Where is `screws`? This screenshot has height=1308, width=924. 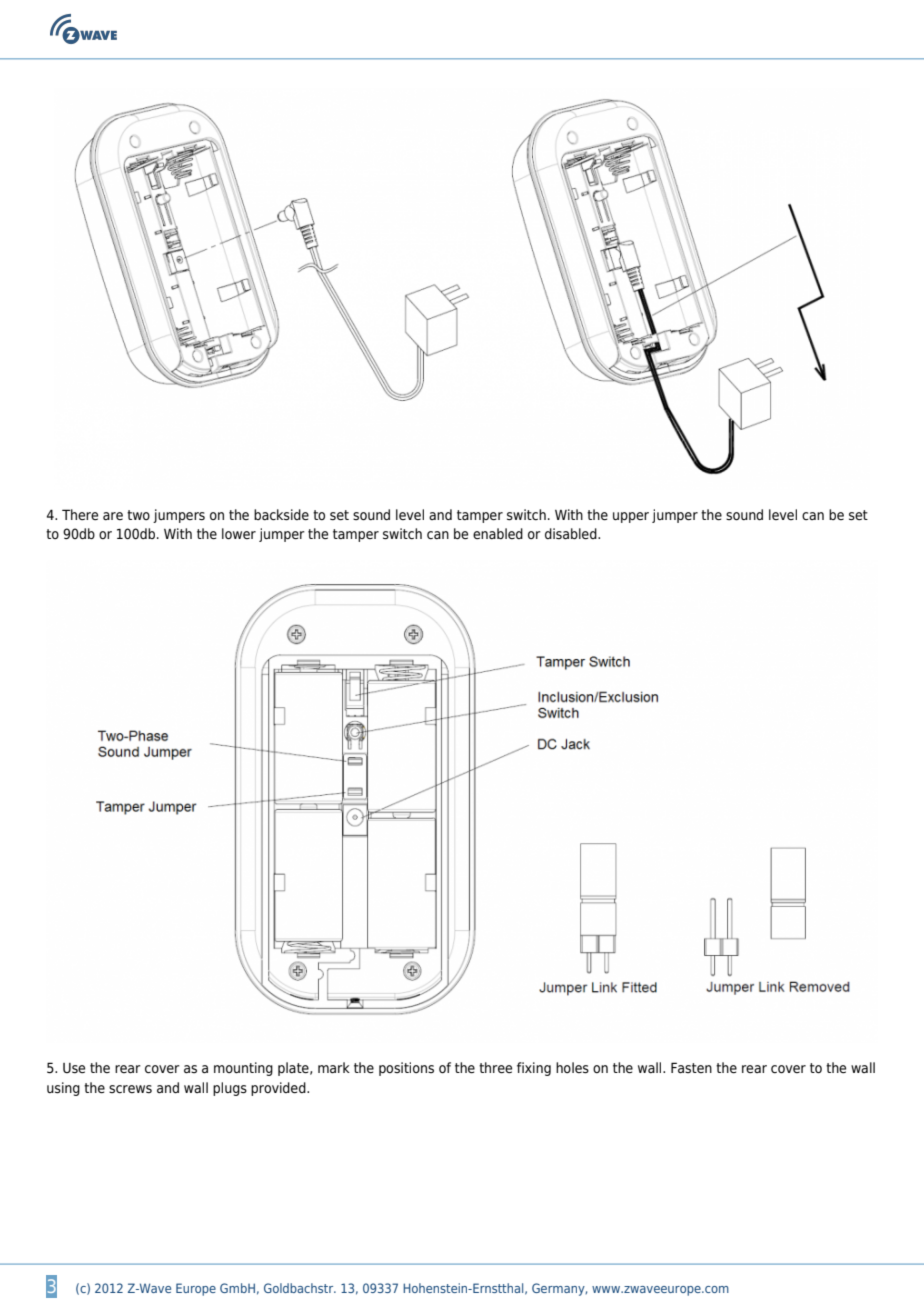 screws is located at coordinates (130, 1089).
